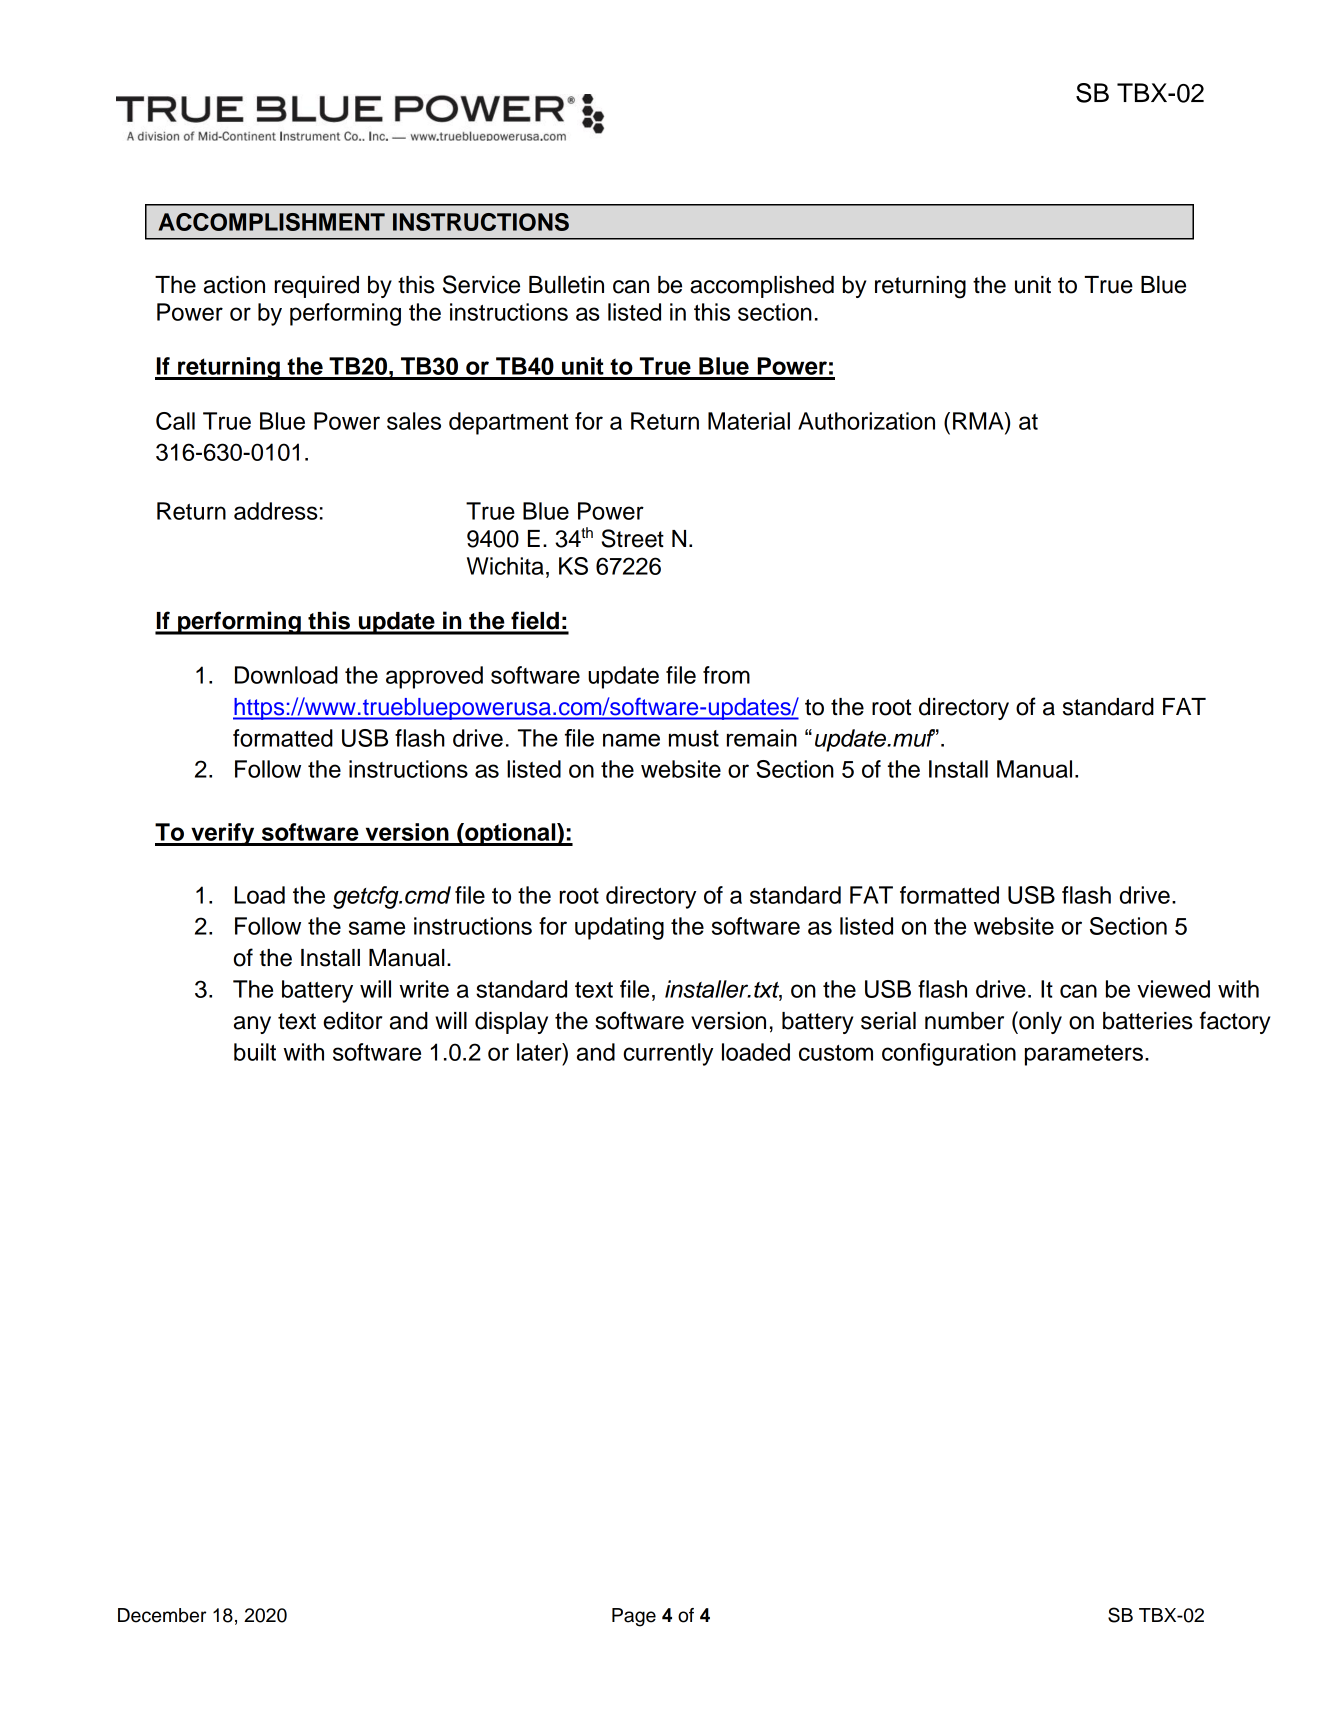 The image size is (1321, 1710). Describe the element at coordinates (866, 421) in the screenshot. I see `Authorization` at that location.
